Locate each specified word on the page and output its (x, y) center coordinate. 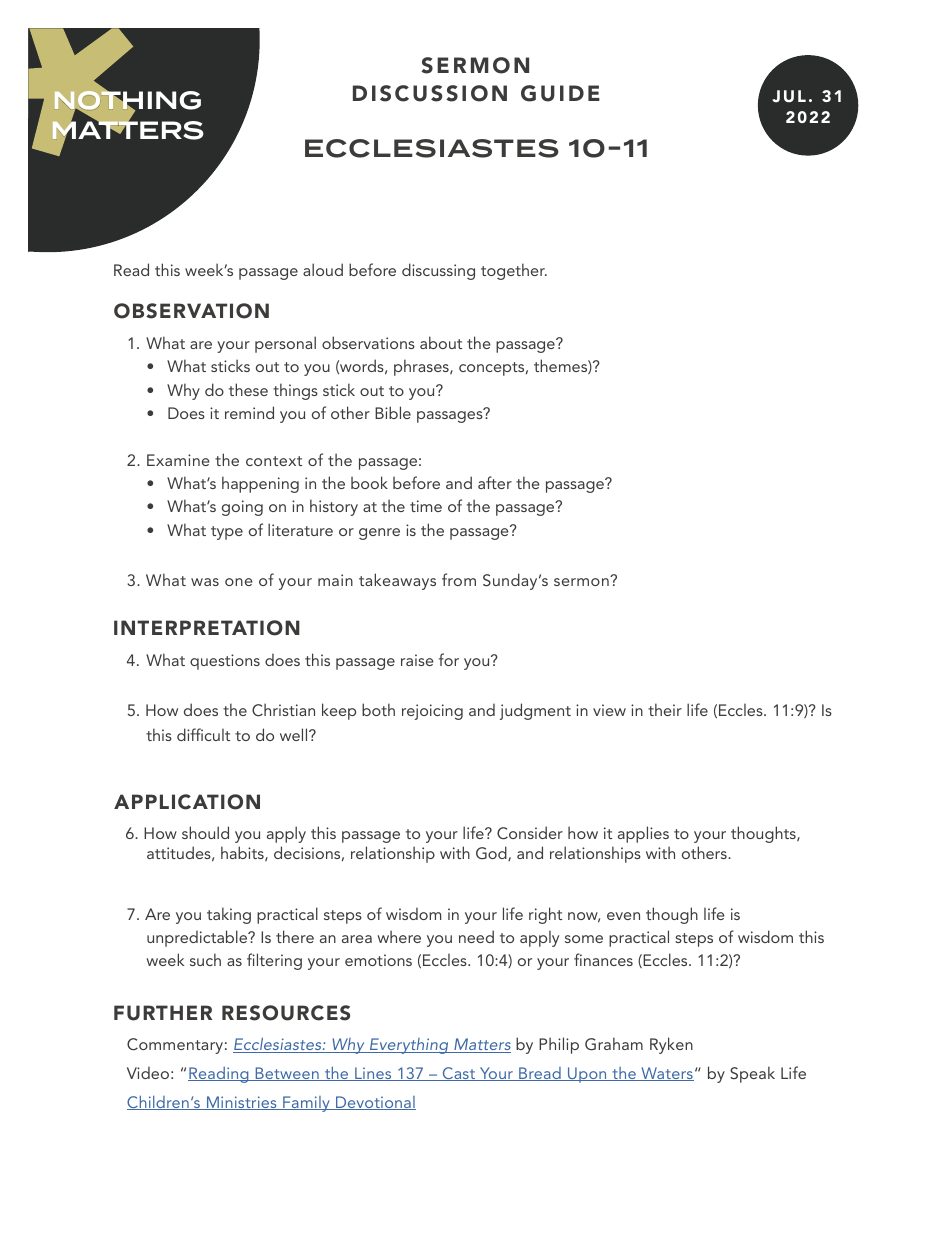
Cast (458, 1074)
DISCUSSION (430, 93)
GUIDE (560, 93)
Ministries (241, 1103)
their (665, 709)
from (459, 579)
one (239, 582)
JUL (789, 96)
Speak (752, 1074)
